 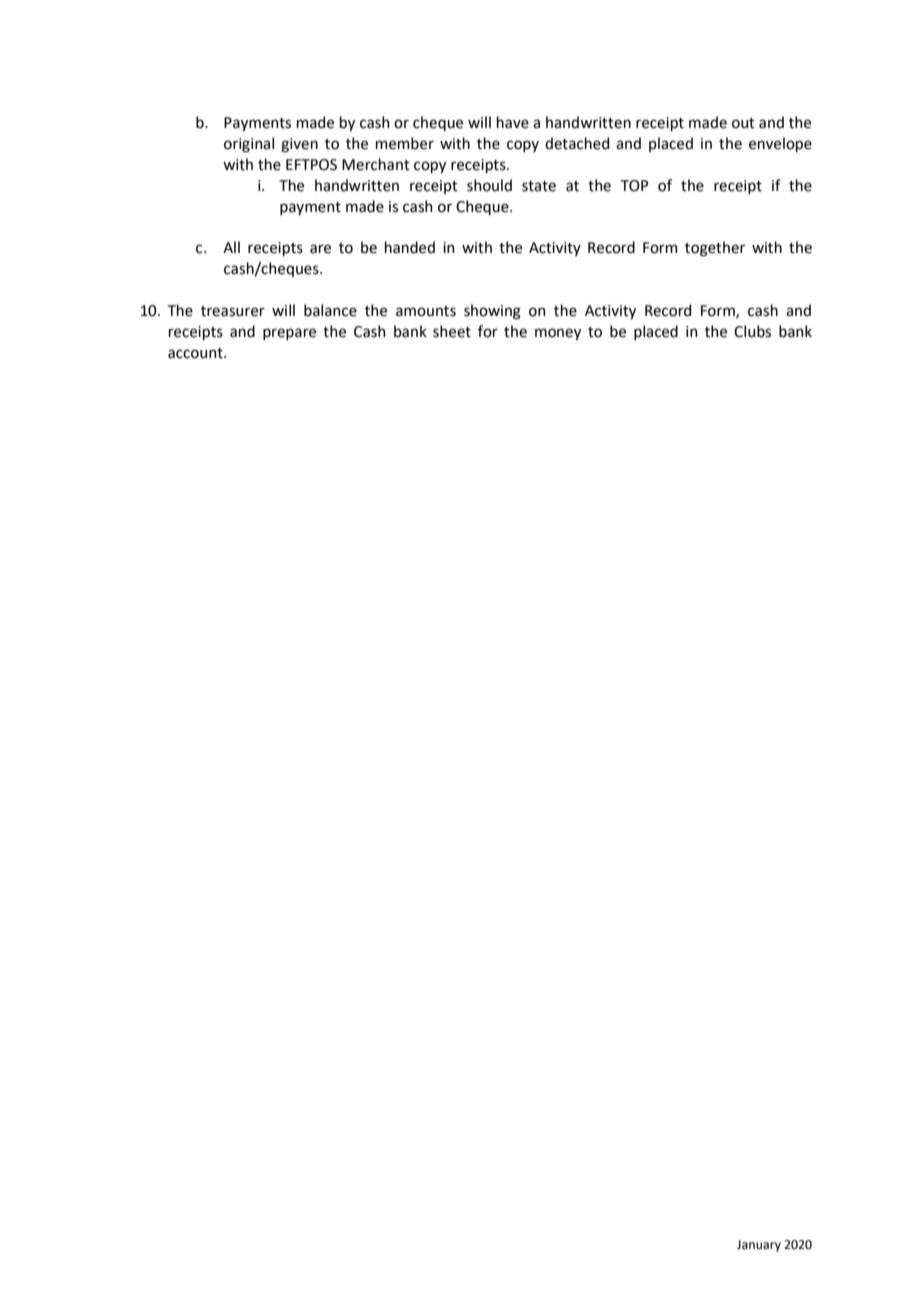 What do you see at coordinates (233, 311) in the page?
I see `treasurer` at bounding box center [233, 311].
